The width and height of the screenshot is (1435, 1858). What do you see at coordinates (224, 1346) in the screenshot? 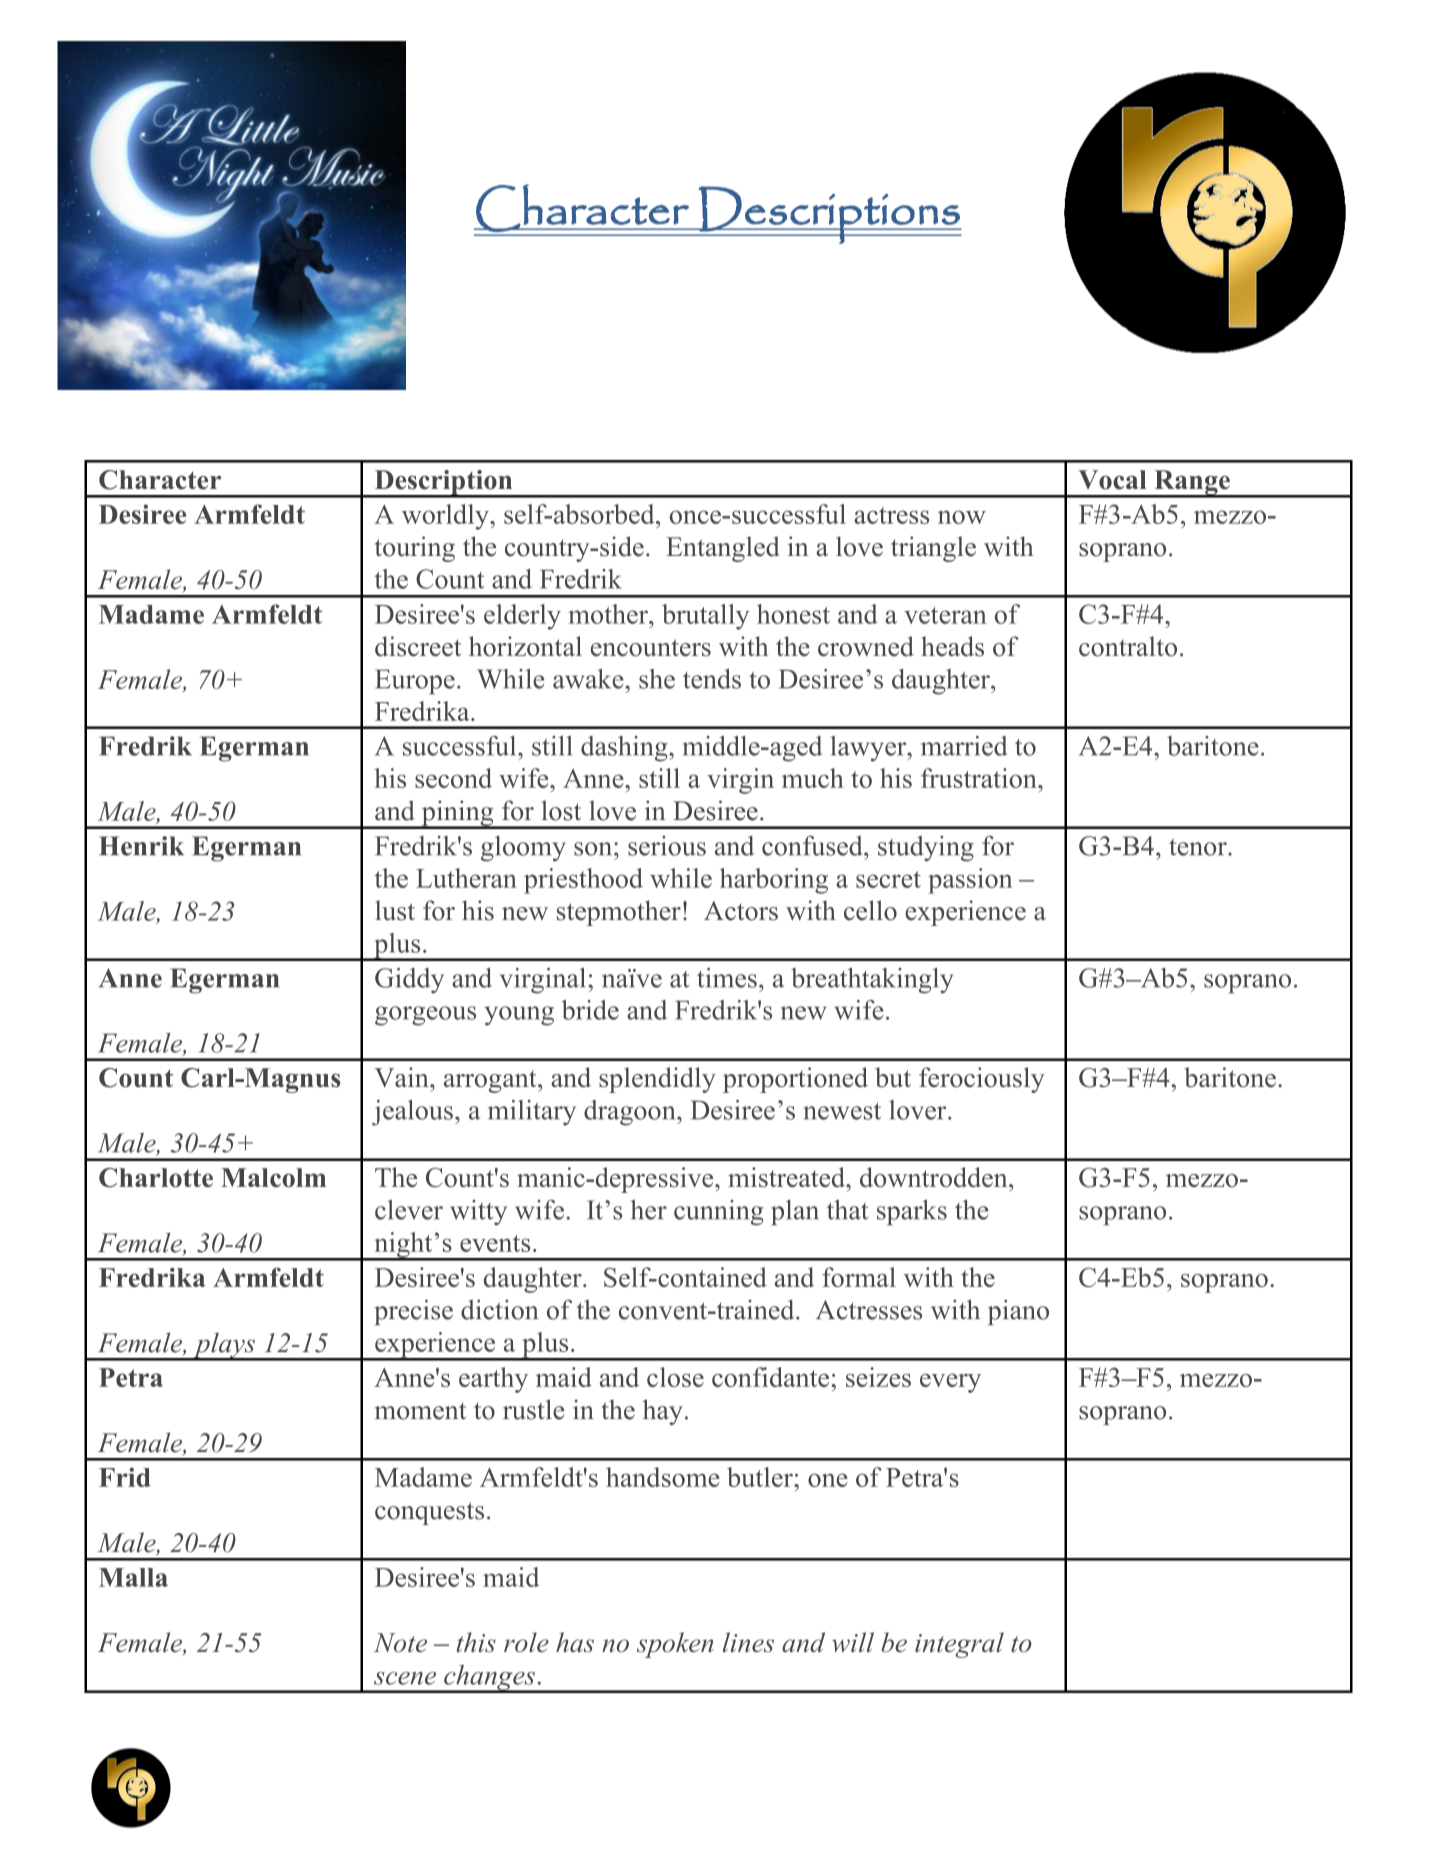
I see `plays` at bounding box center [224, 1346].
